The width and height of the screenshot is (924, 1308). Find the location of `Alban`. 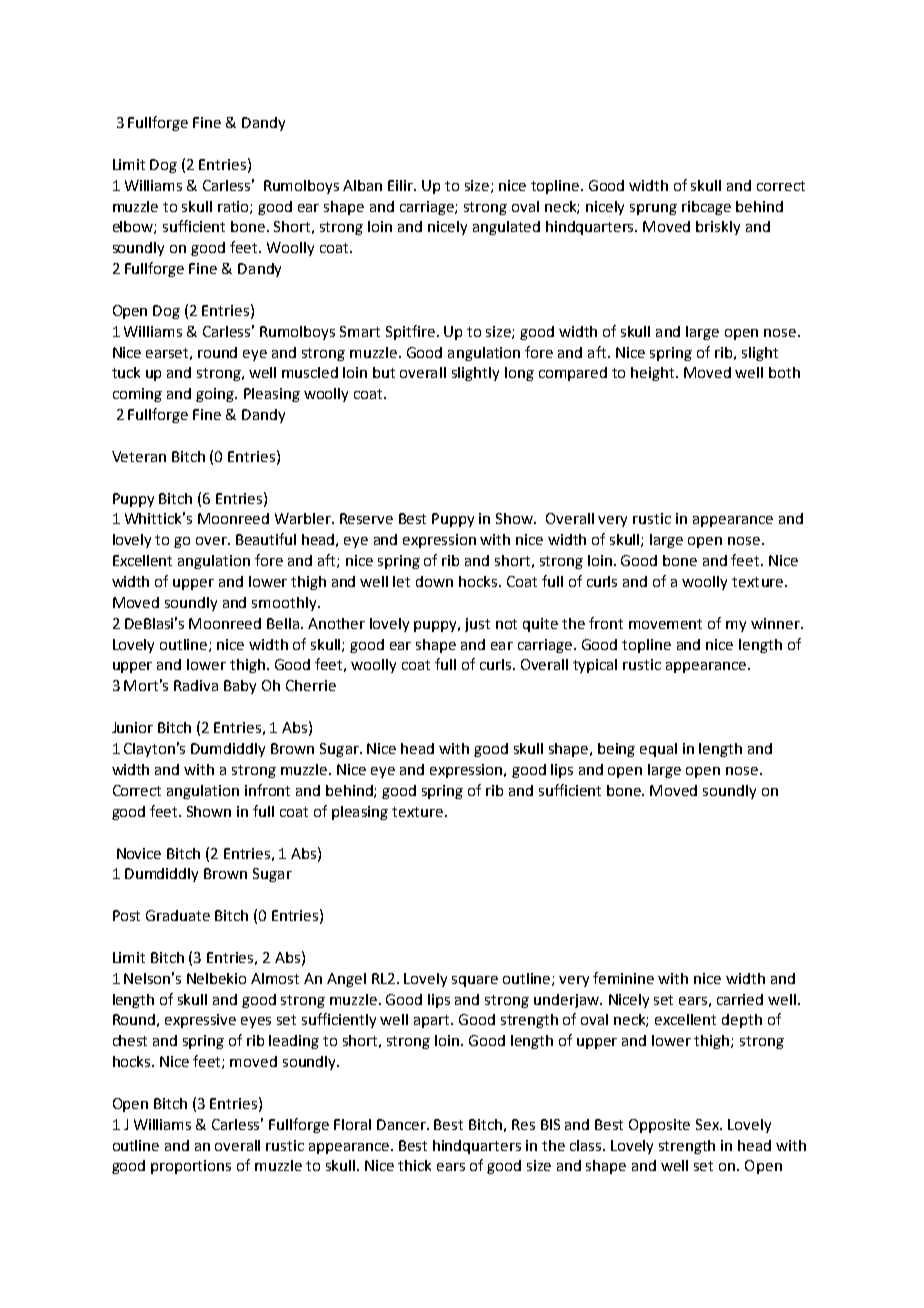

Alban is located at coordinates (362, 185).
